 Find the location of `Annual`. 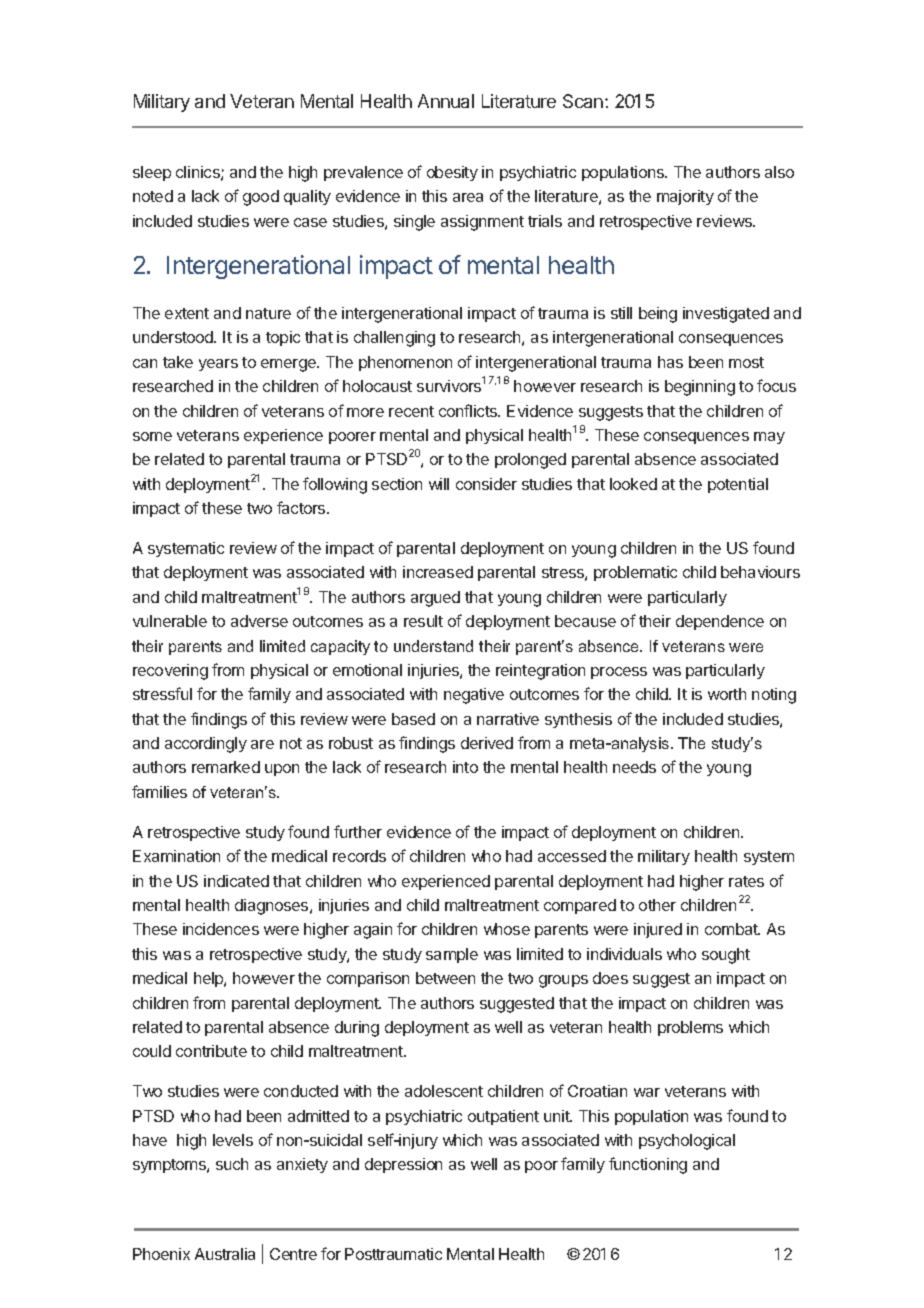

Annual is located at coordinates (446, 101).
